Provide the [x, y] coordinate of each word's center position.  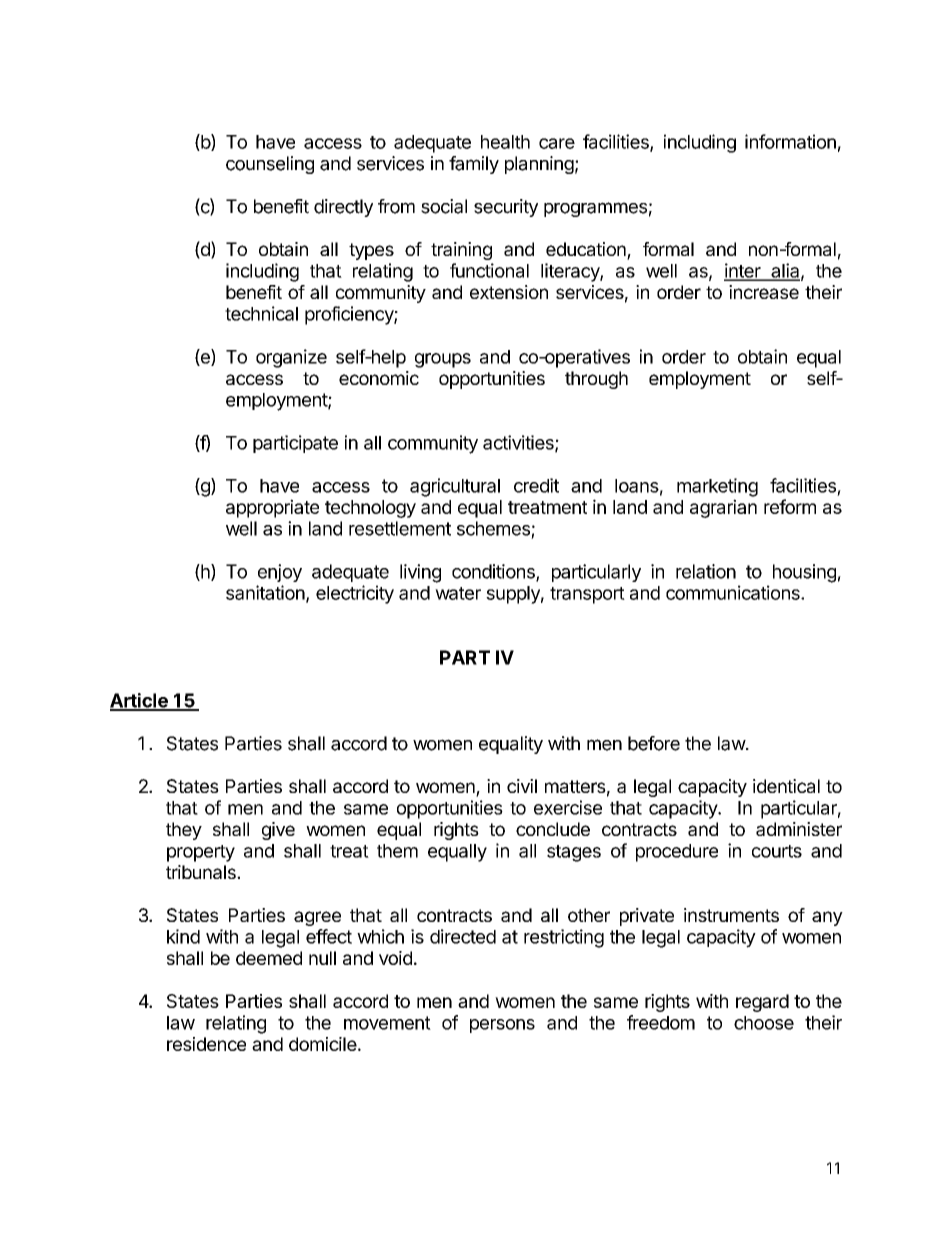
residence [206, 1044]
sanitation [265, 592]
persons [502, 1026]
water [458, 593]
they [184, 831]
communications [734, 592]
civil [522, 786]
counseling [270, 165]
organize [291, 358]
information [790, 141]
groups [443, 360]
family [474, 165]
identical [786, 786]
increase [764, 292]
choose [764, 1023]
